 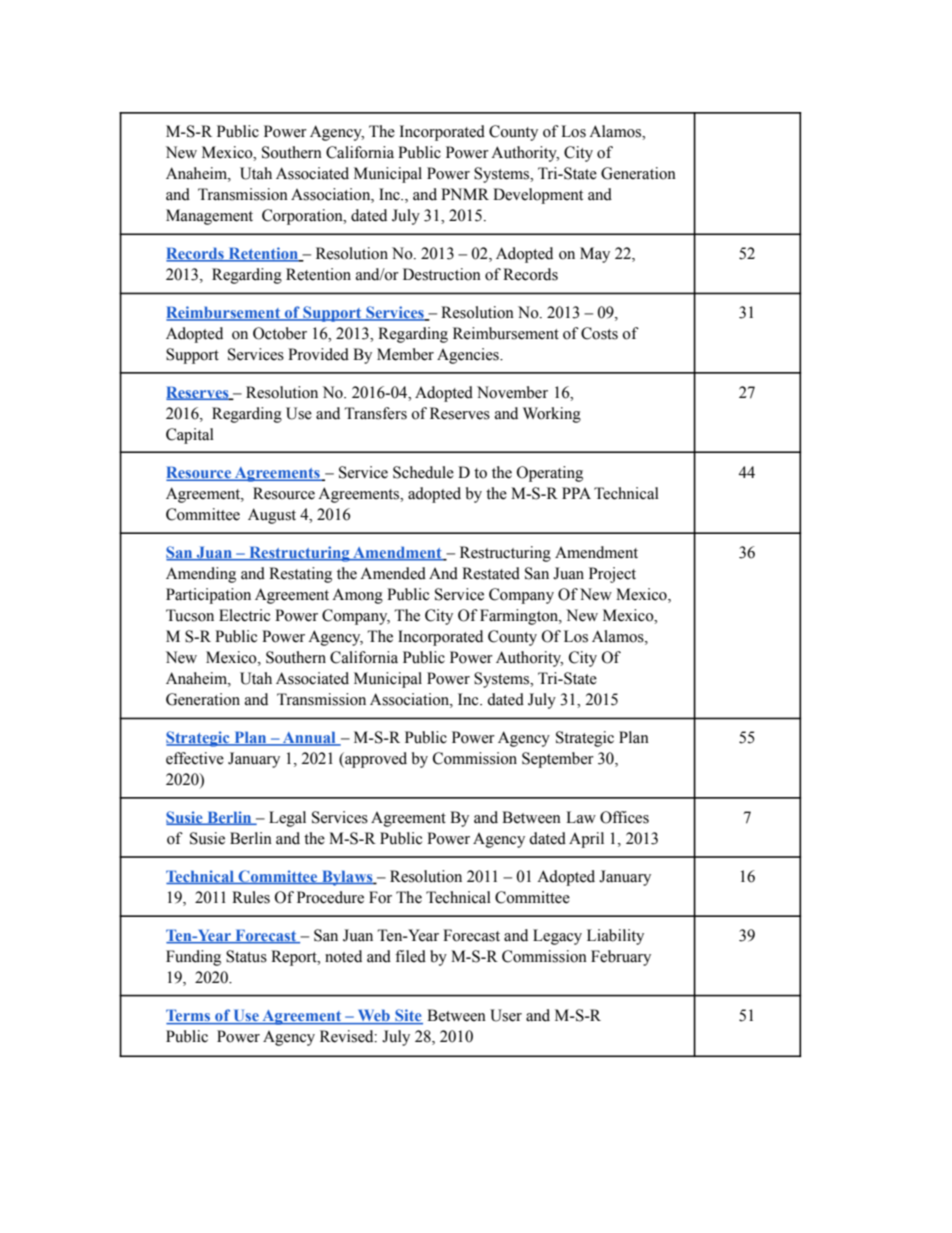 I want to click on Member, so click(x=405, y=354).
